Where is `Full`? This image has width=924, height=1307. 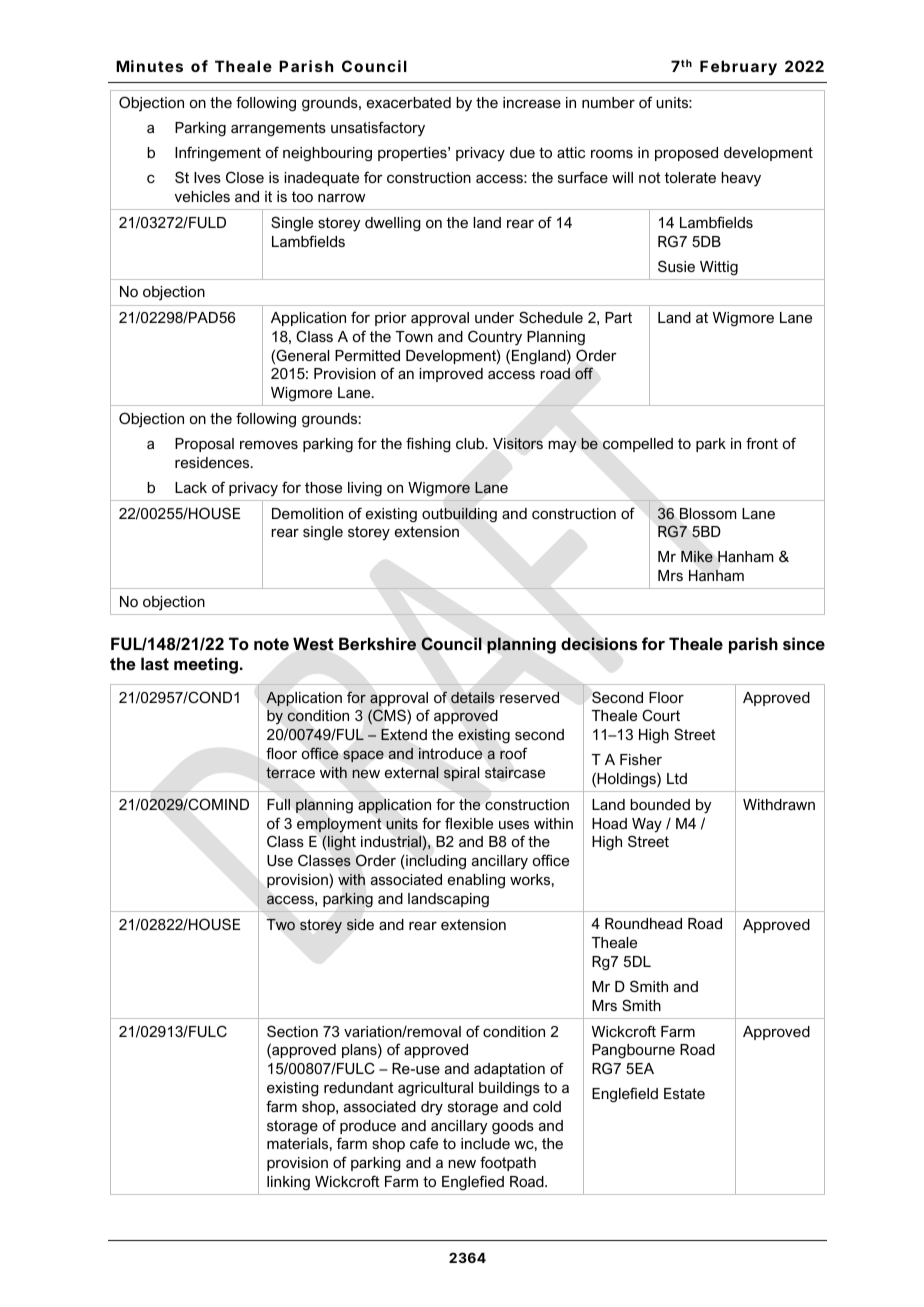 Full is located at coordinates (278, 804).
